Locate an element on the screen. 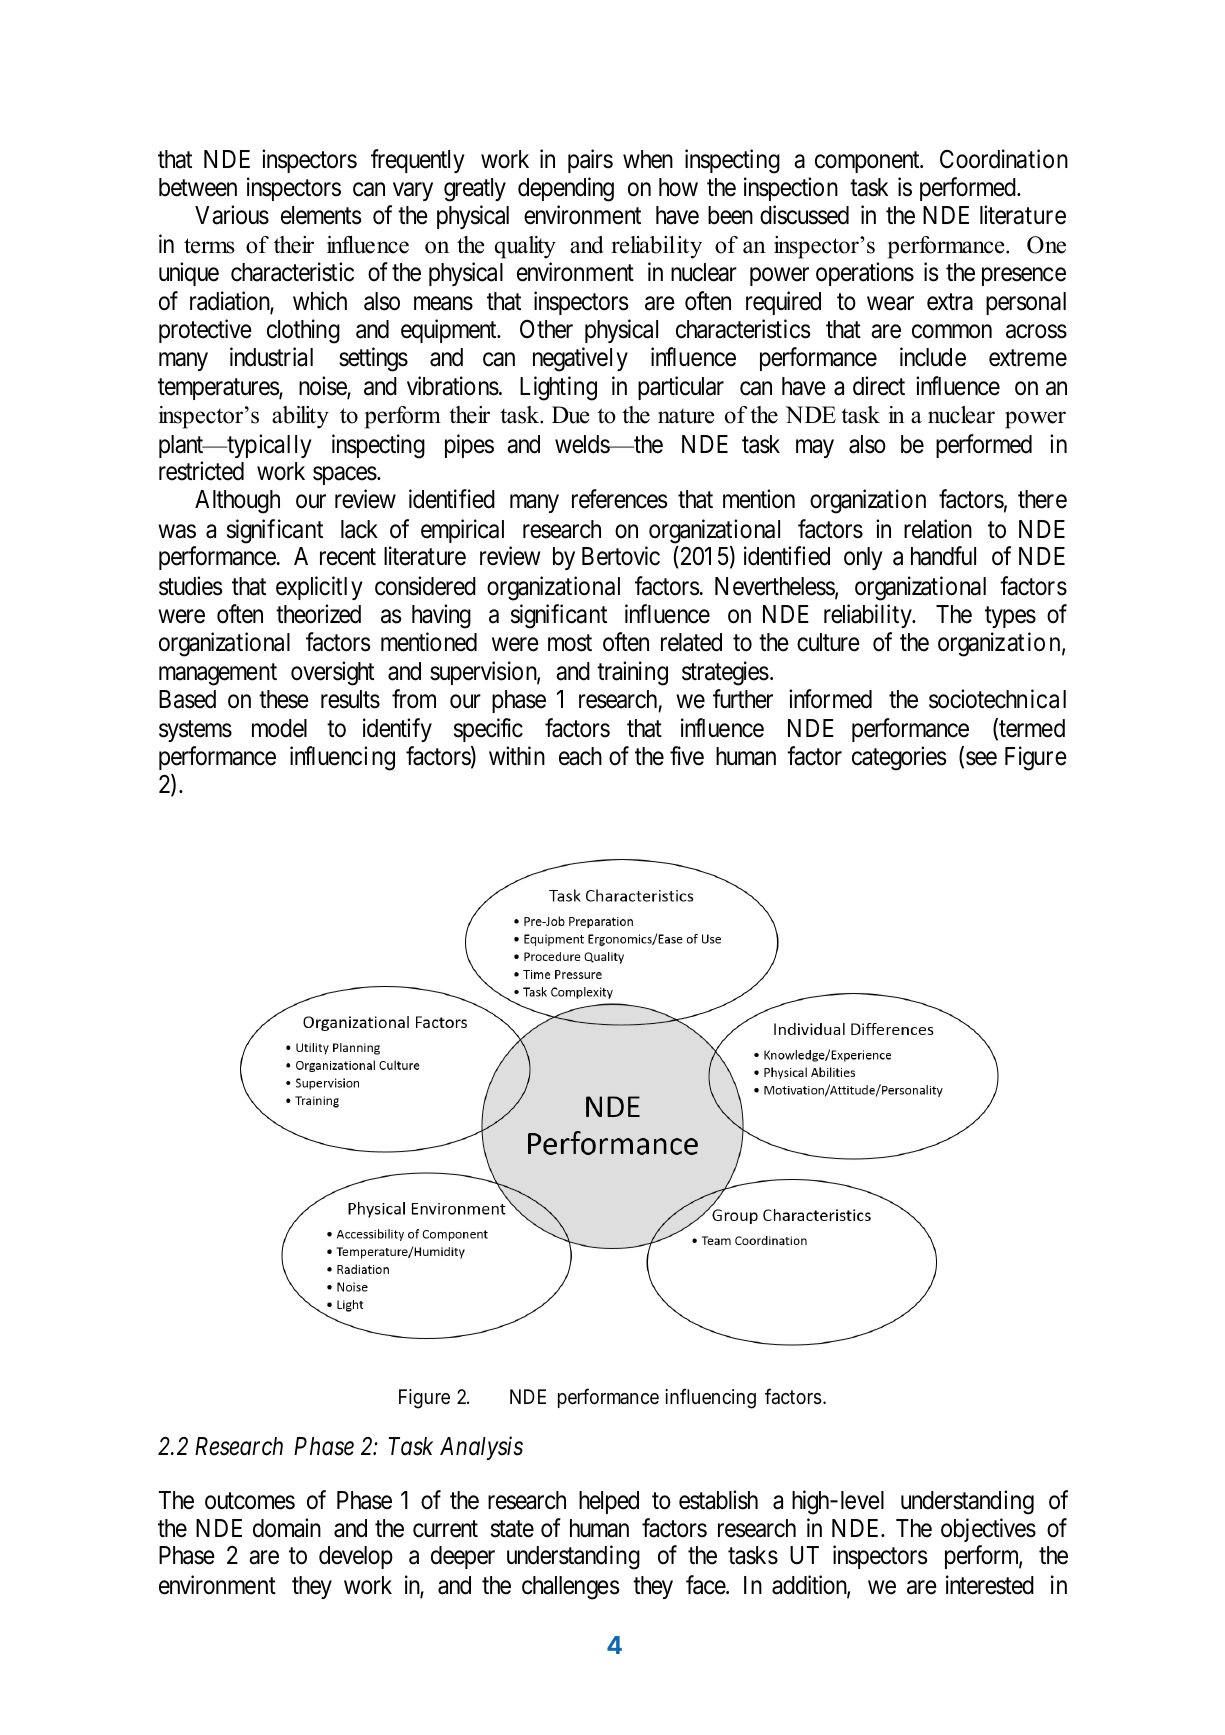  each is located at coordinates (580, 756).
